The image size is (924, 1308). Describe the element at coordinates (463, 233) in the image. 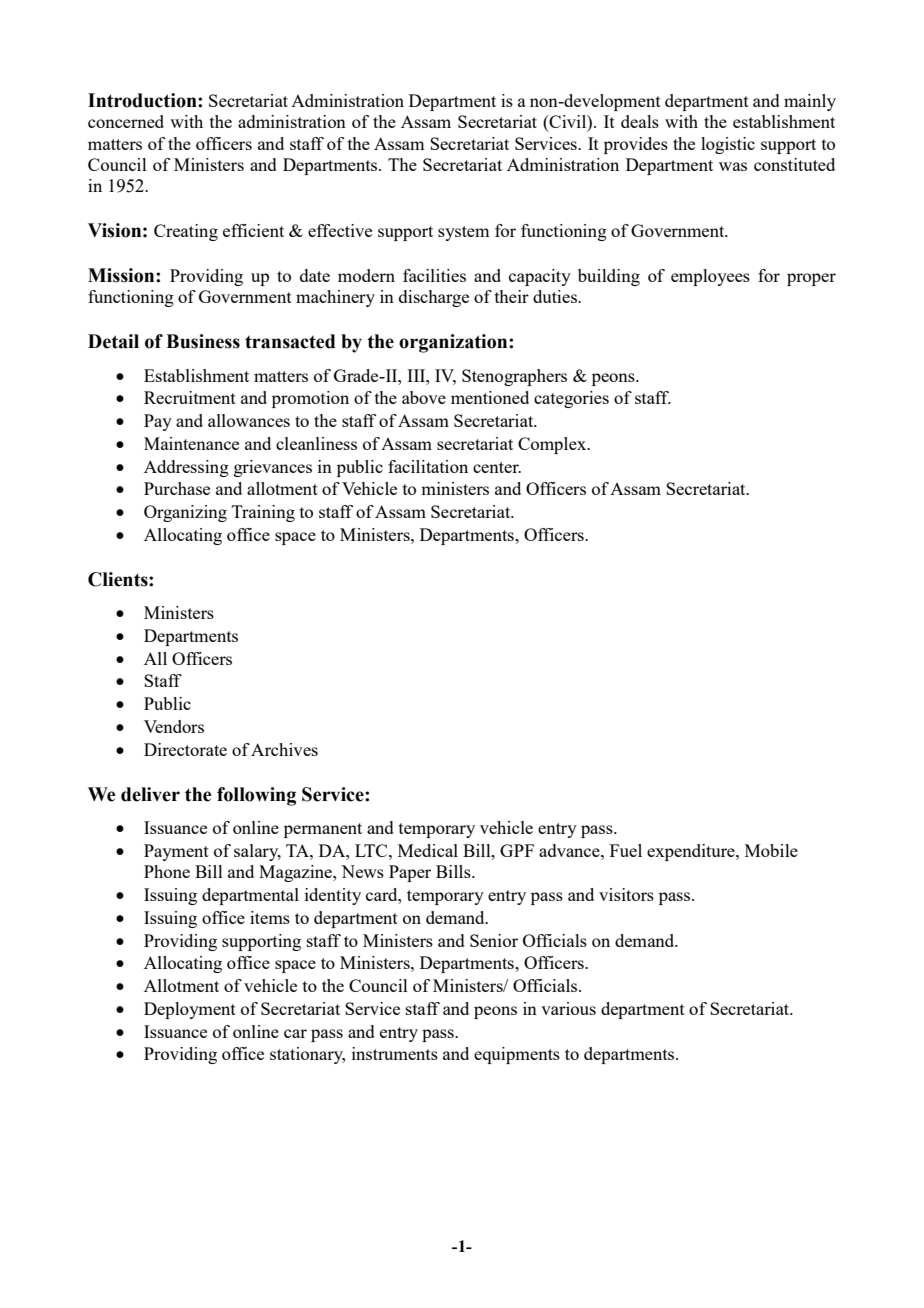

I see `system` at that location.
